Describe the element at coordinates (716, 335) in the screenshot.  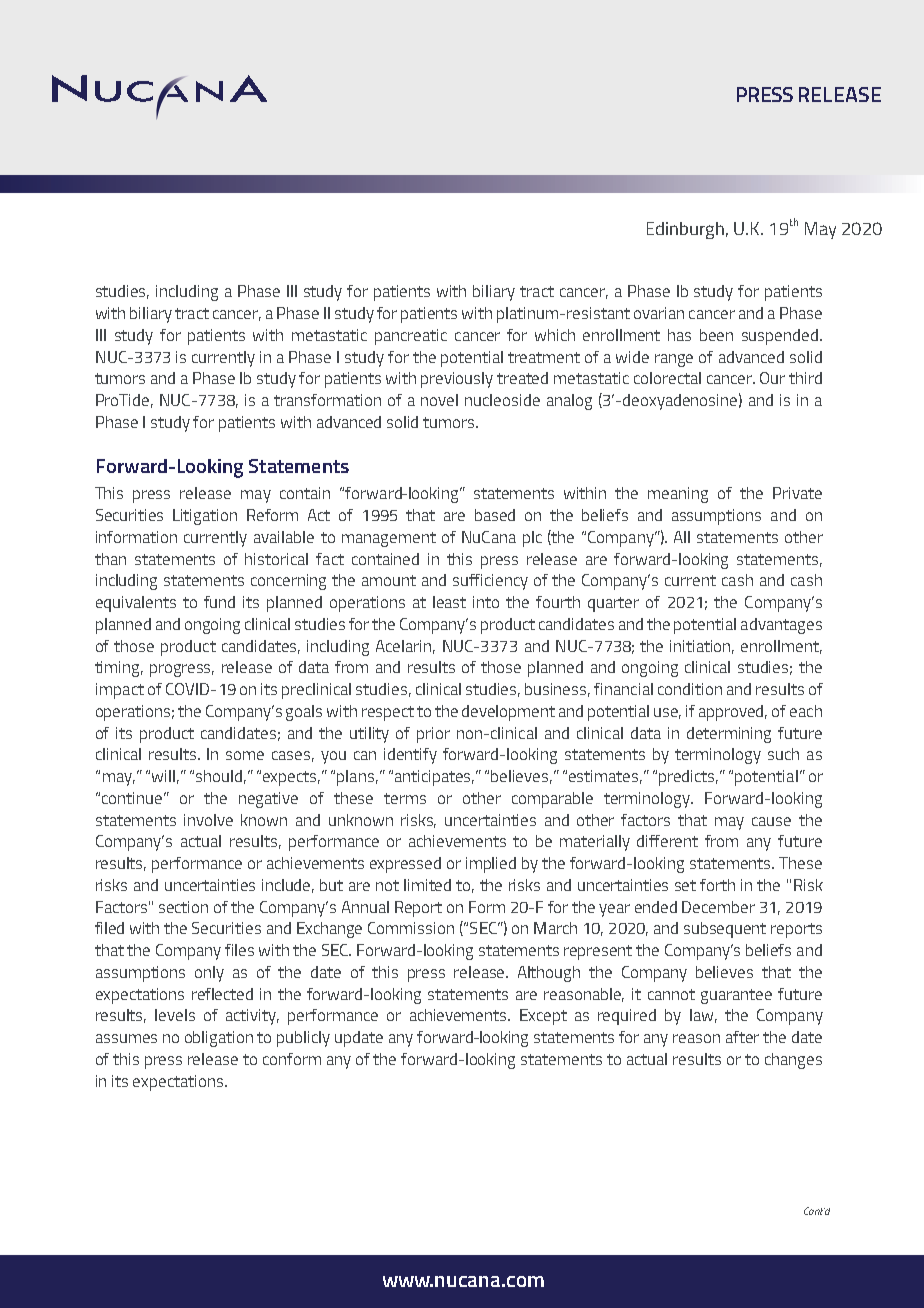
I see `been` at that location.
